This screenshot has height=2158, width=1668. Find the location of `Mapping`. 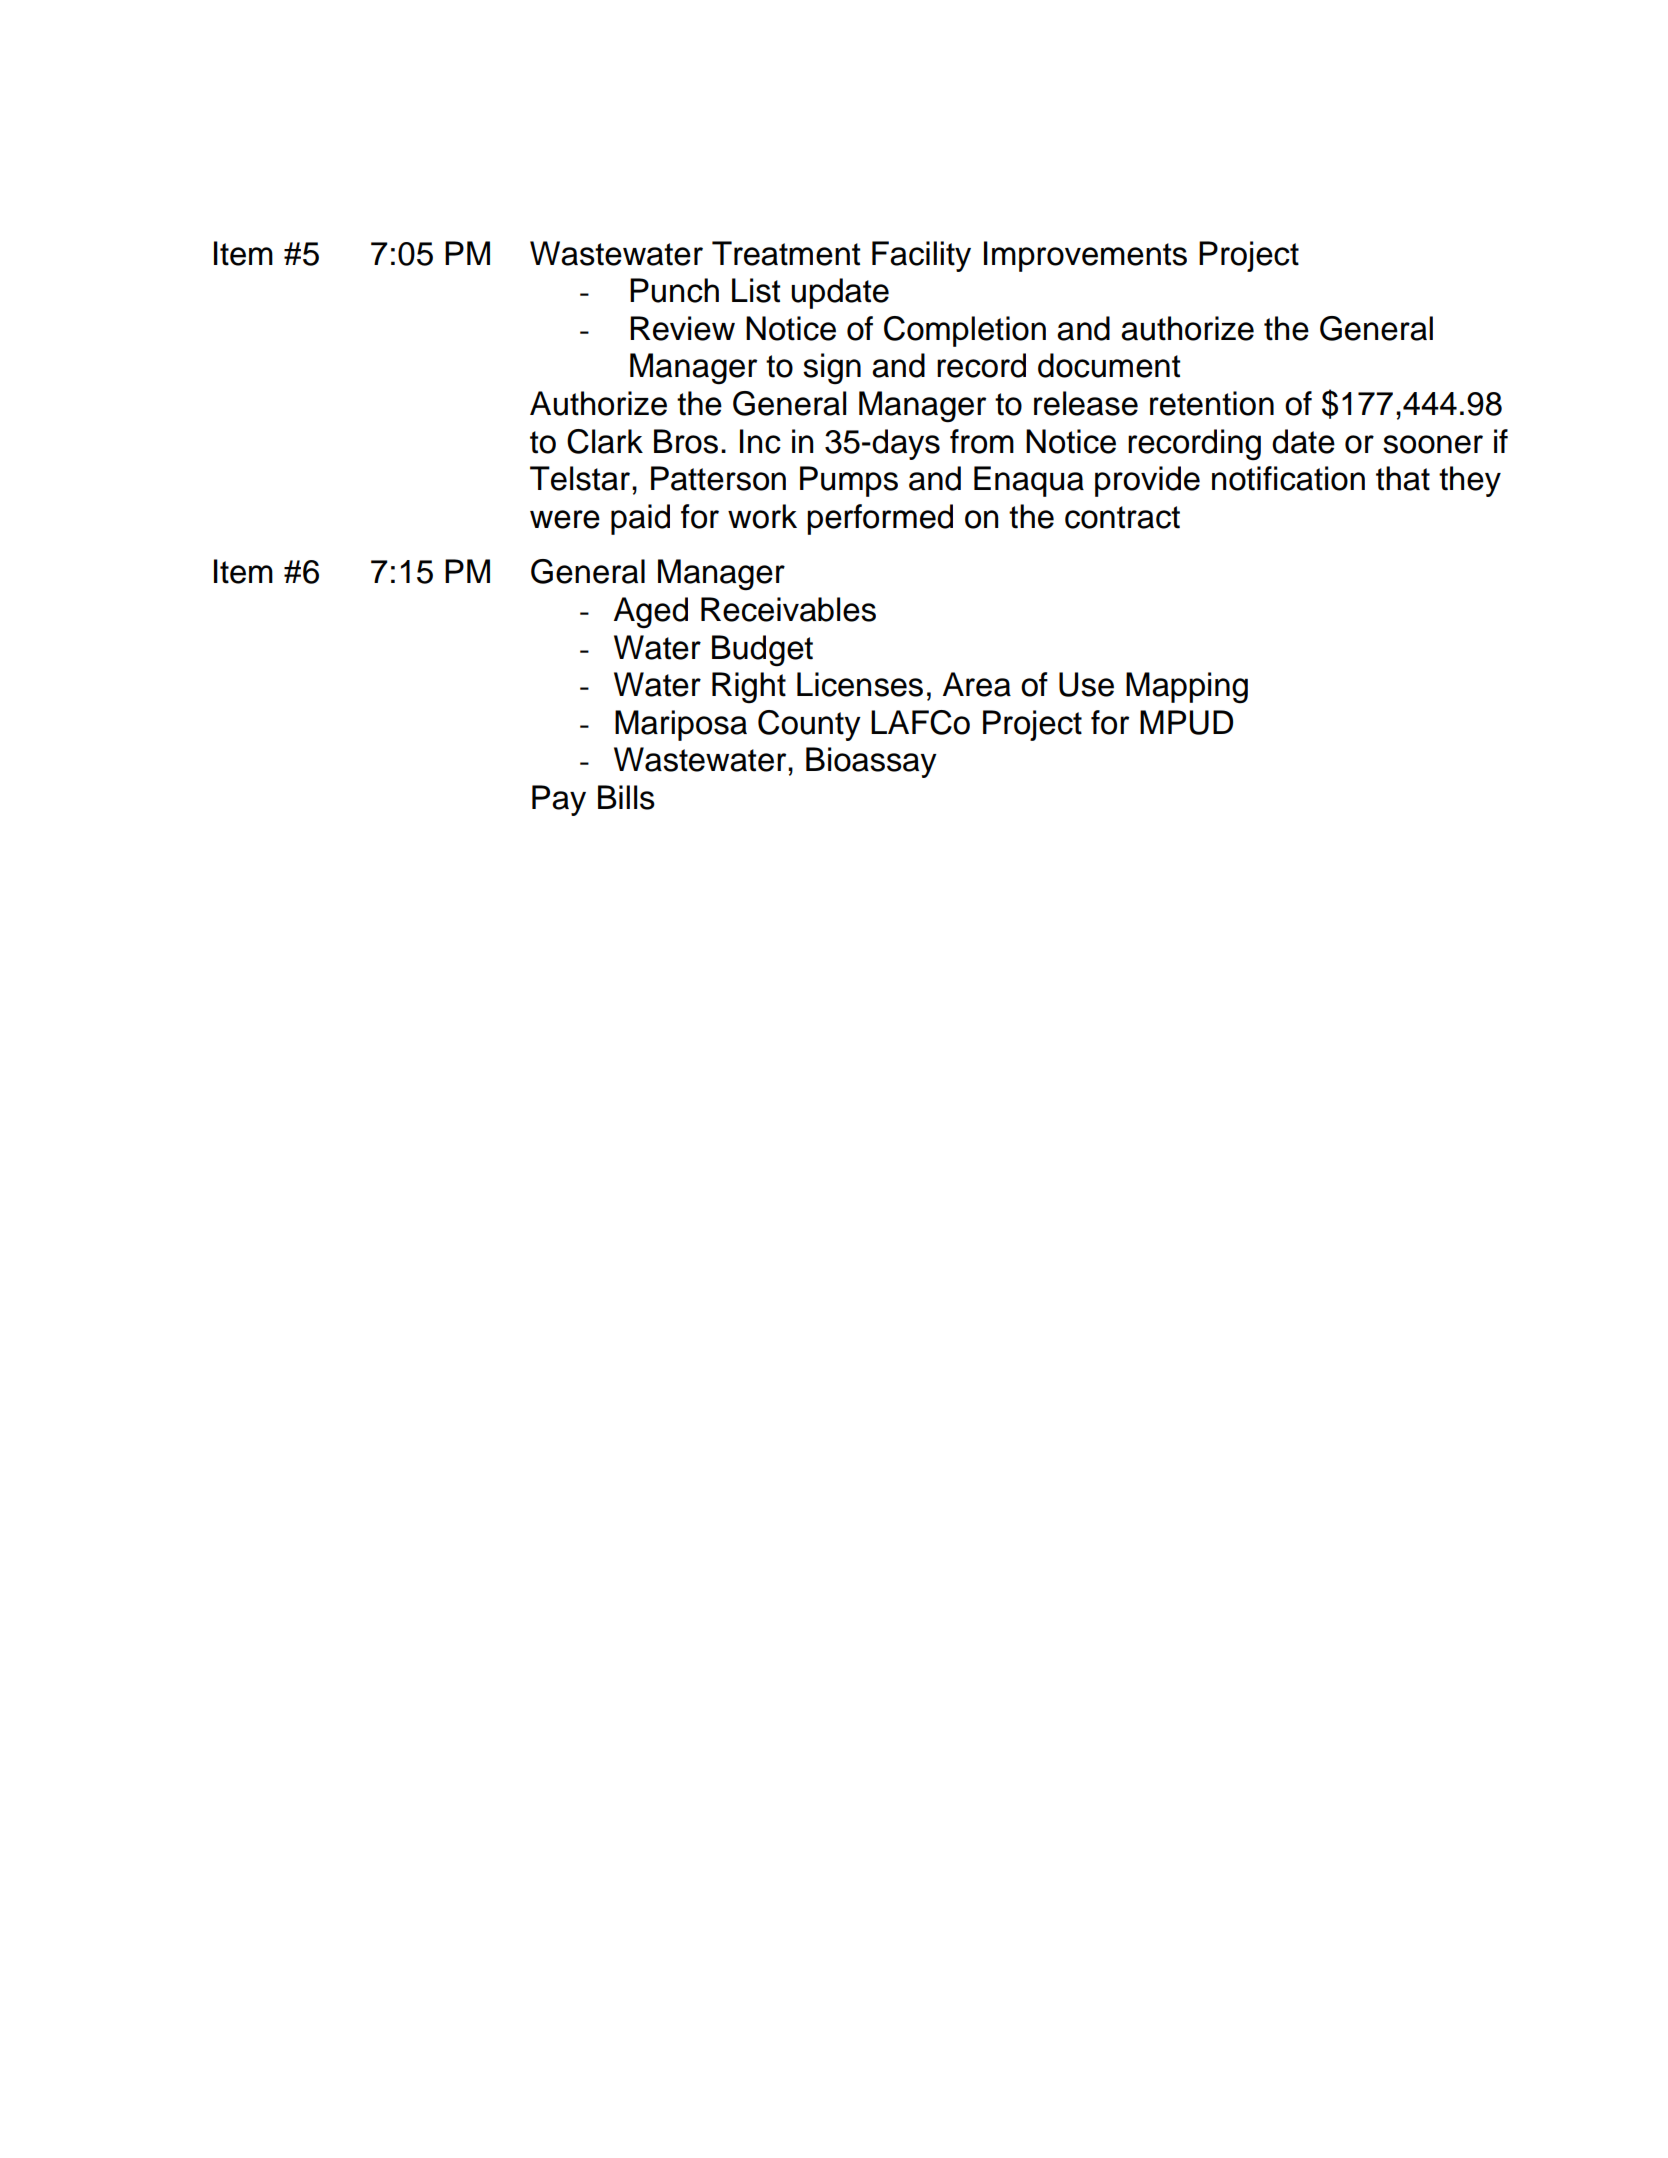

Mapping is located at coordinates (1187, 688).
